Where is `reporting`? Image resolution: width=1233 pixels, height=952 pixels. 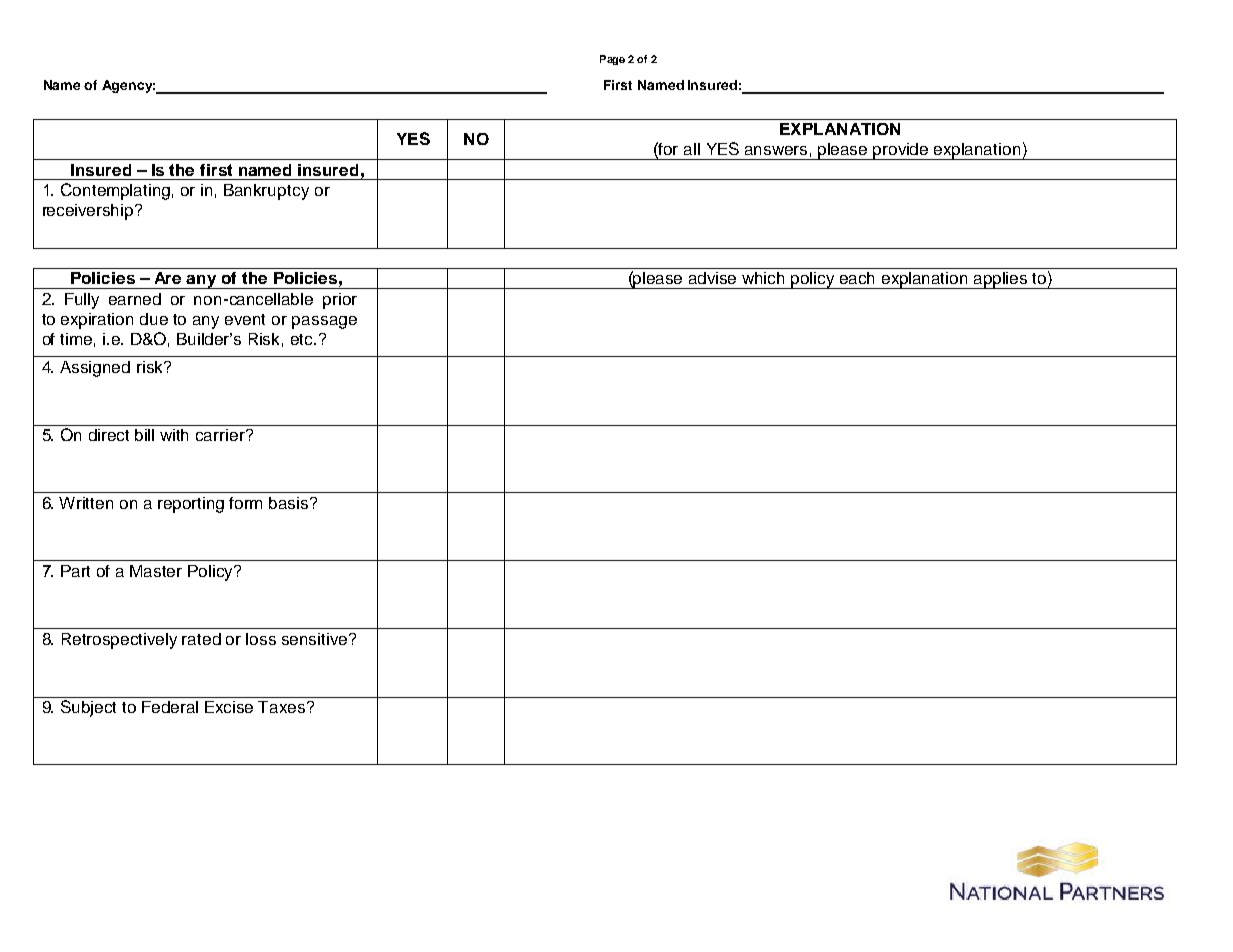 reporting is located at coordinates (191, 505).
